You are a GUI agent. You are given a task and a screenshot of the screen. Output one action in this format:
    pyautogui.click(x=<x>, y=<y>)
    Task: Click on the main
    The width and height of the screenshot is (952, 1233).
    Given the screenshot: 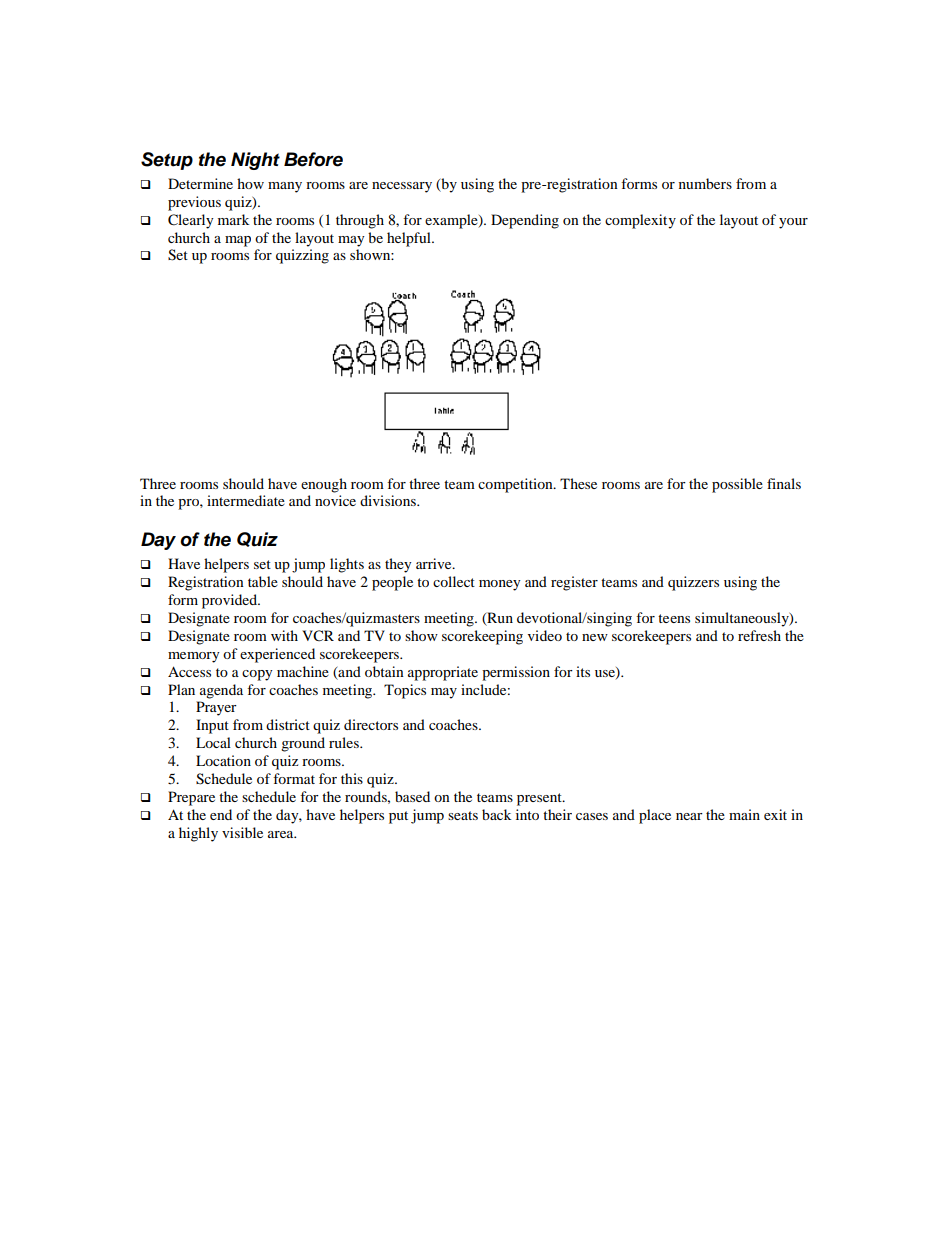 What is the action you would take?
    pyautogui.click(x=744, y=814)
